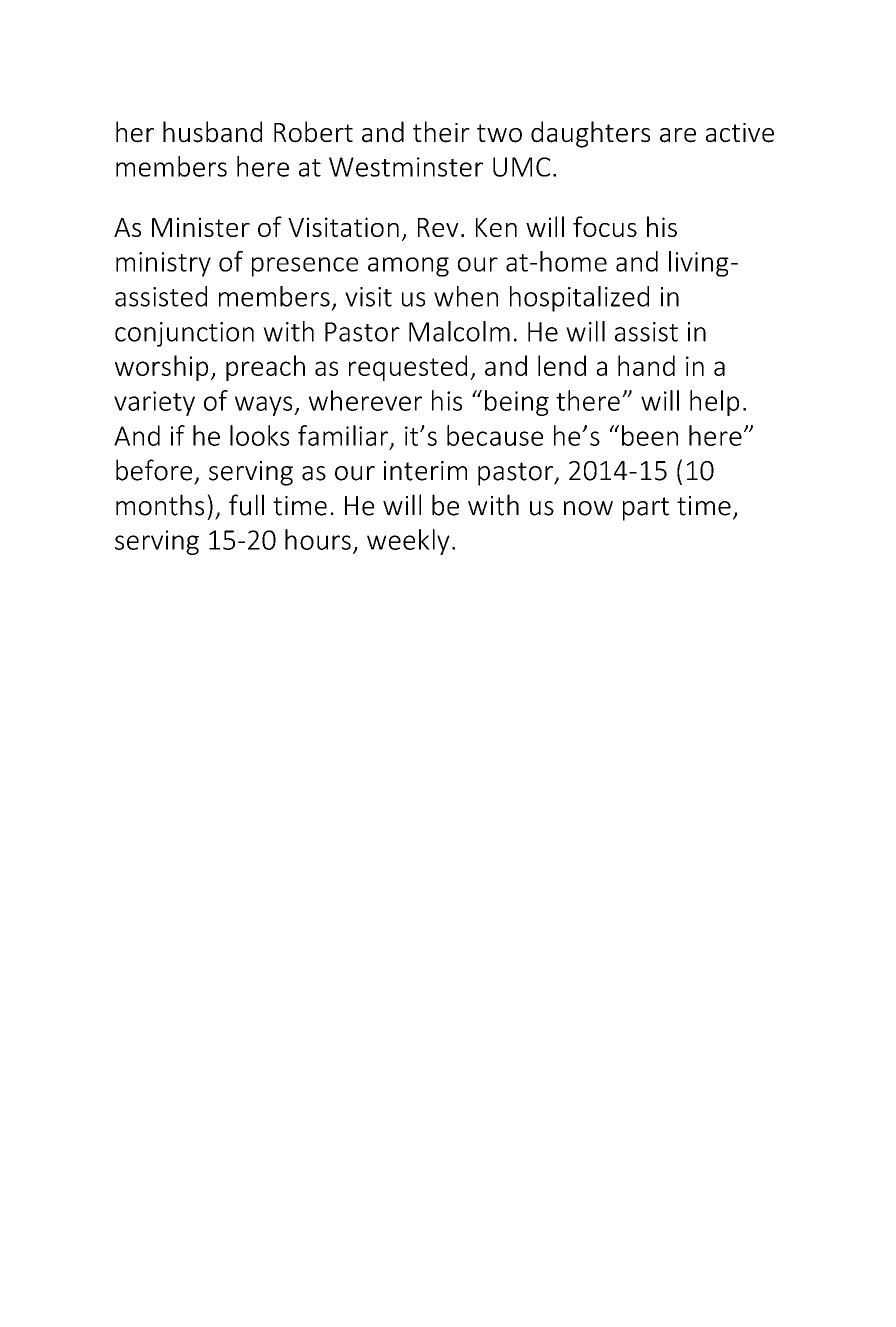 The height and width of the document is (1327, 896). What do you see at coordinates (408, 267) in the document?
I see `among` at bounding box center [408, 267].
